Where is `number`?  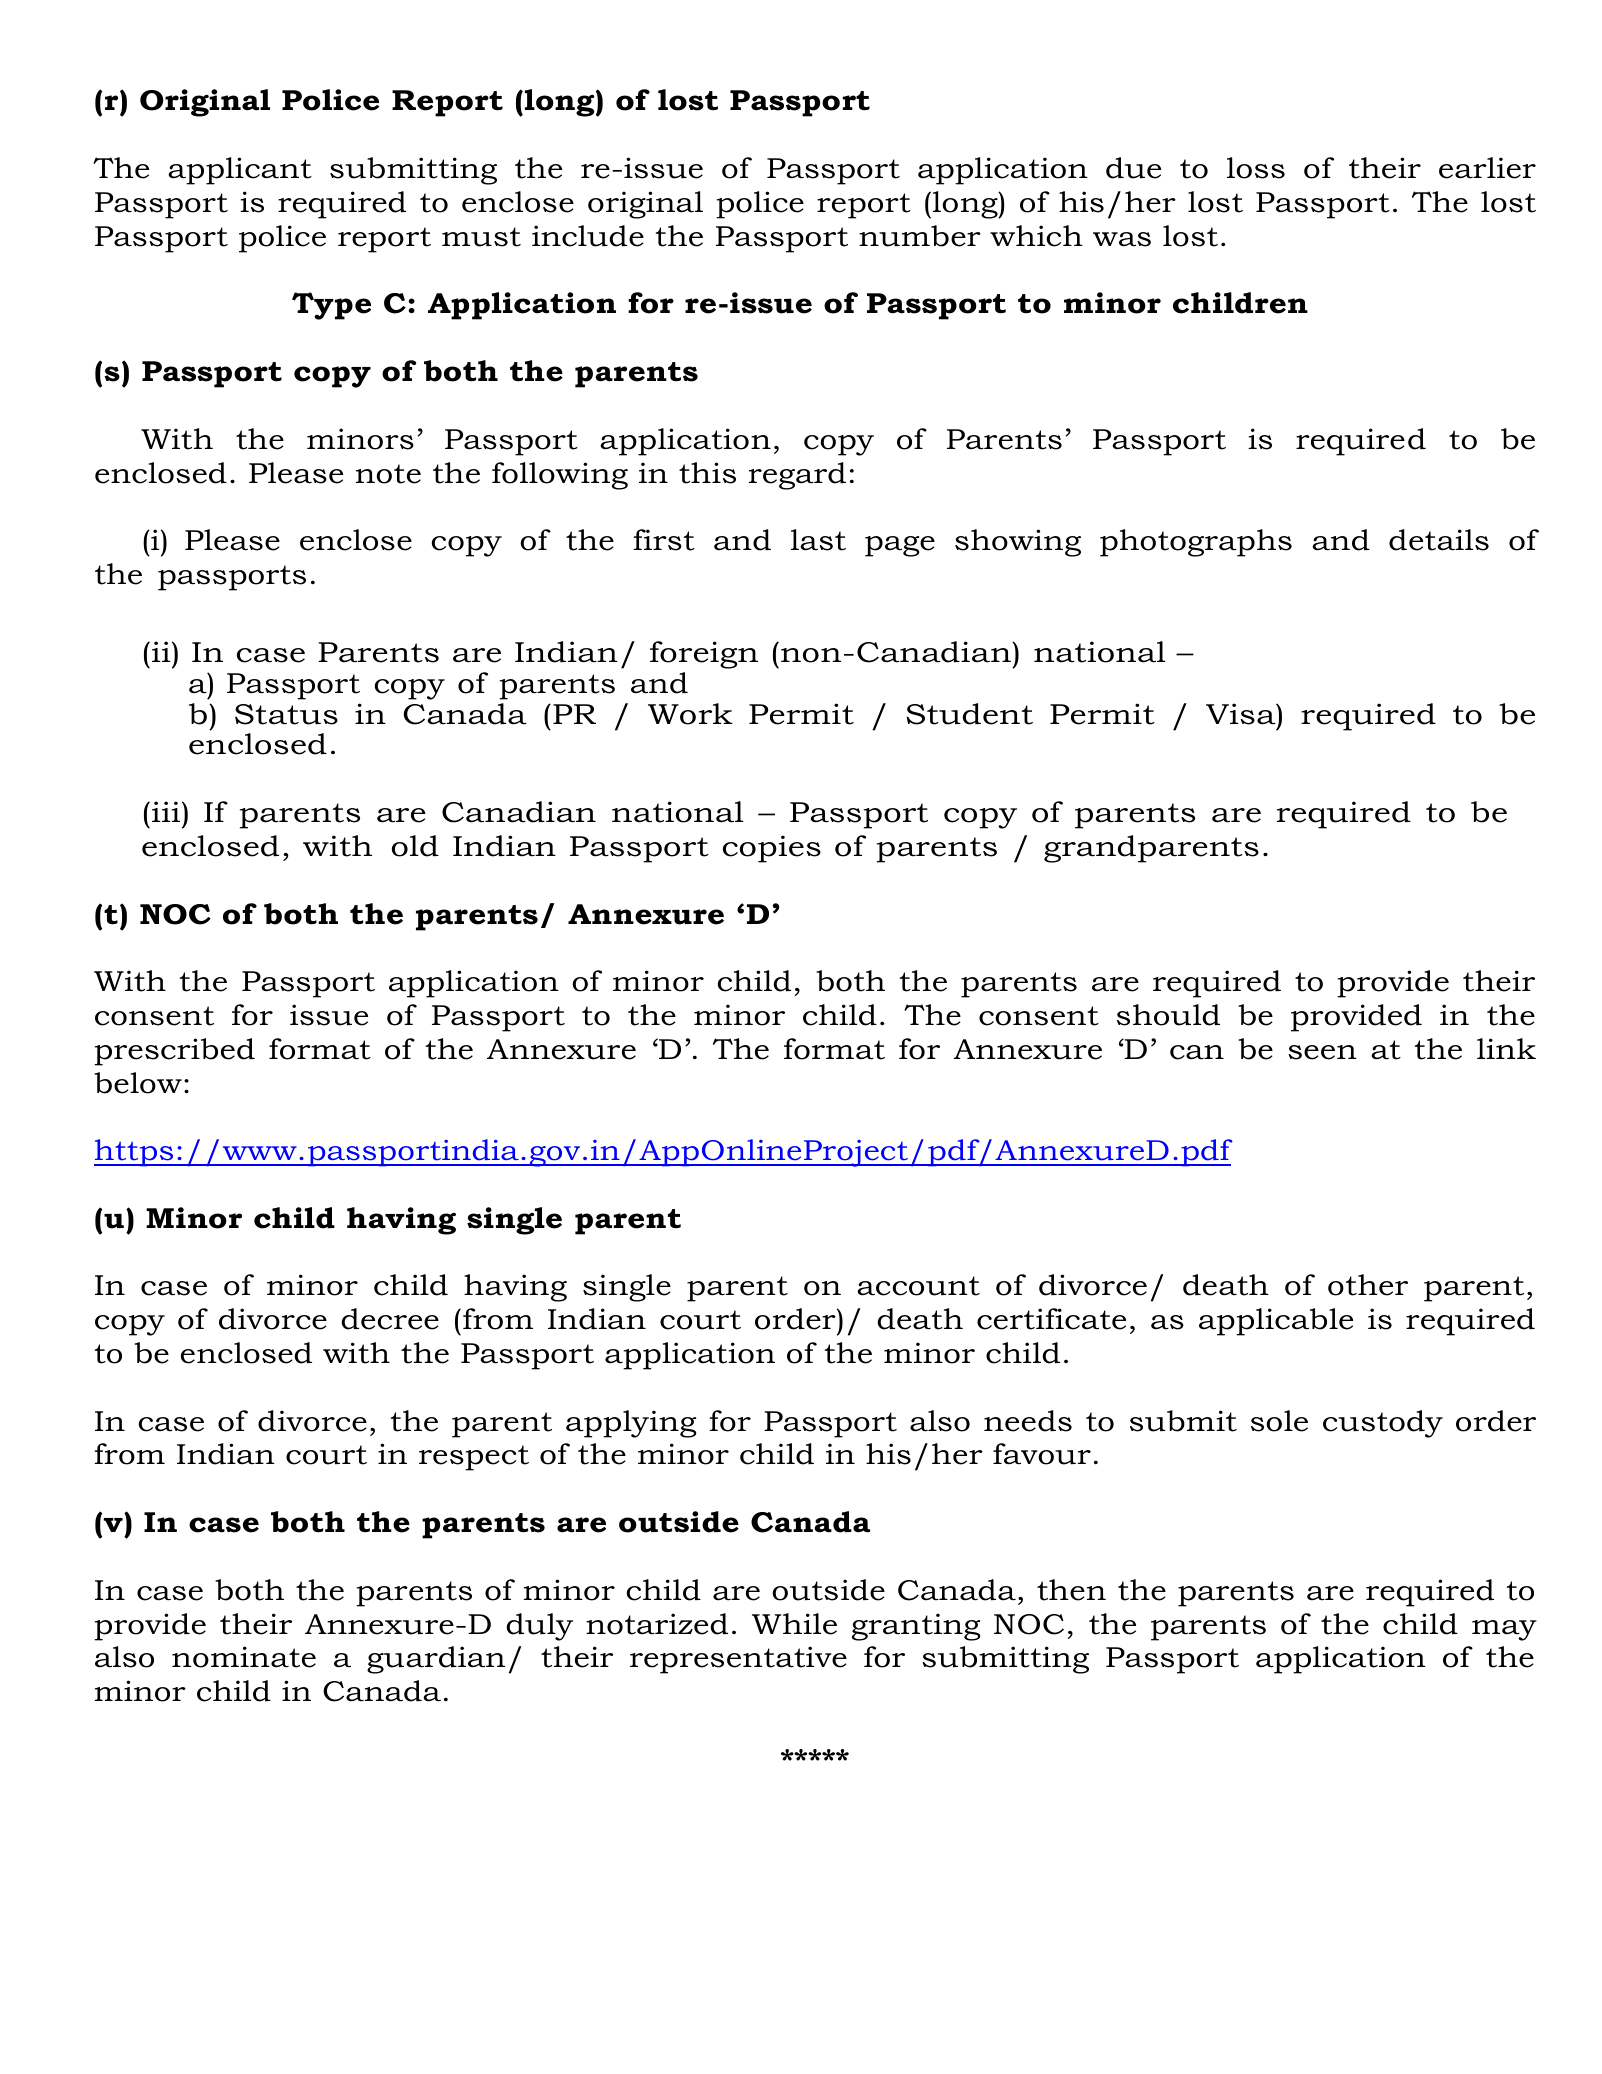 number is located at coordinates (920, 236).
